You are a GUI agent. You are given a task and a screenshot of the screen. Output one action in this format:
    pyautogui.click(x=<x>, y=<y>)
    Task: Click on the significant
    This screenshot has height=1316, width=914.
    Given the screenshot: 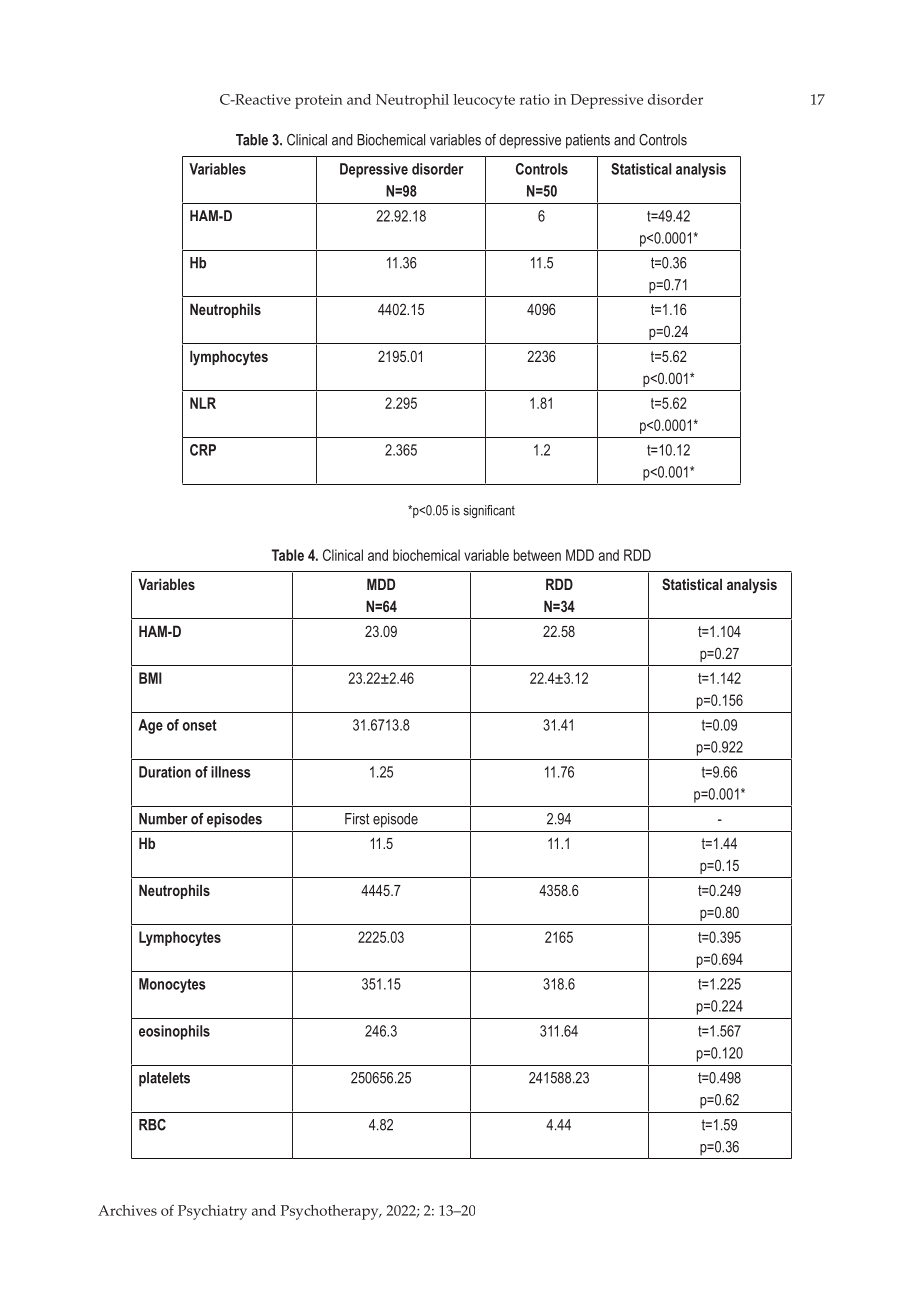 What is the action you would take?
    pyautogui.click(x=489, y=511)
